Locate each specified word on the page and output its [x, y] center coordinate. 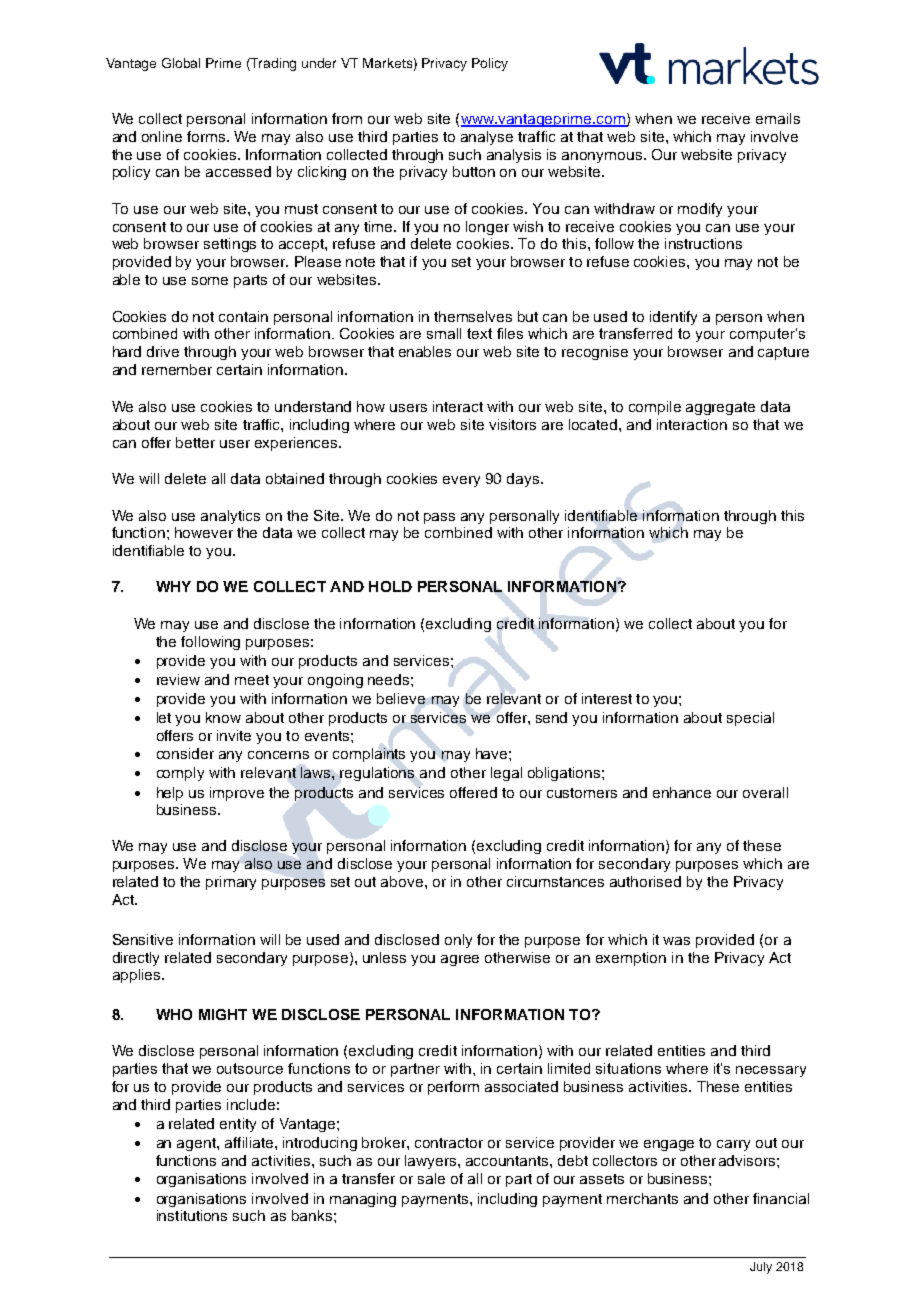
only [458, 941]
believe [401, 698]
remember [177, 369]
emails [778, 118]
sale [431, 1178]
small [444, 333]
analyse [487, 138]
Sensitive [143, 939]
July [761, 1268]
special [750, 719]
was [676, 941]
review [178, 679]
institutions [192, 1215]
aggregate [720, 408]
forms [207, 136]
